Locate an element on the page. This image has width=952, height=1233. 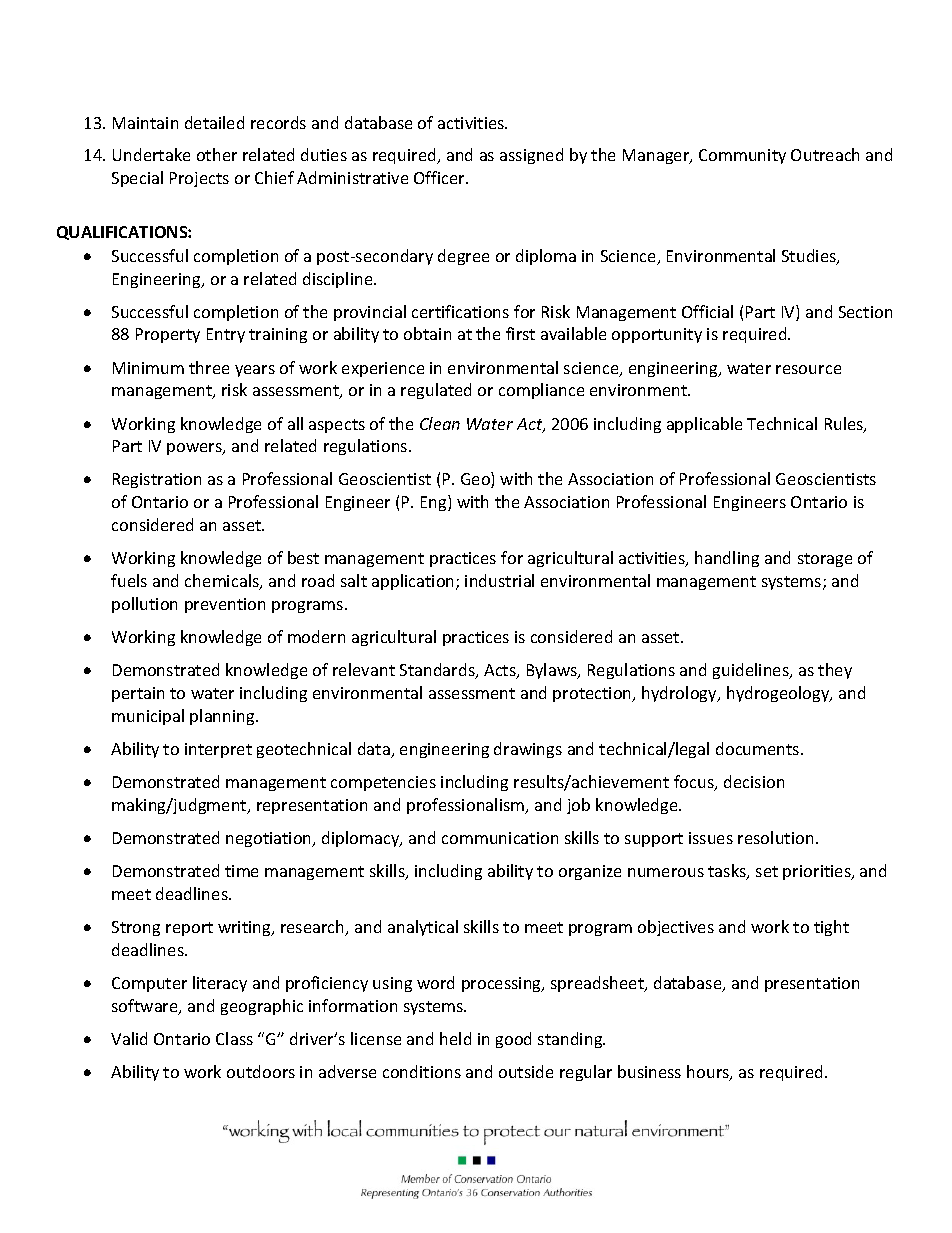
communication is located at coordinates (500, 838).
